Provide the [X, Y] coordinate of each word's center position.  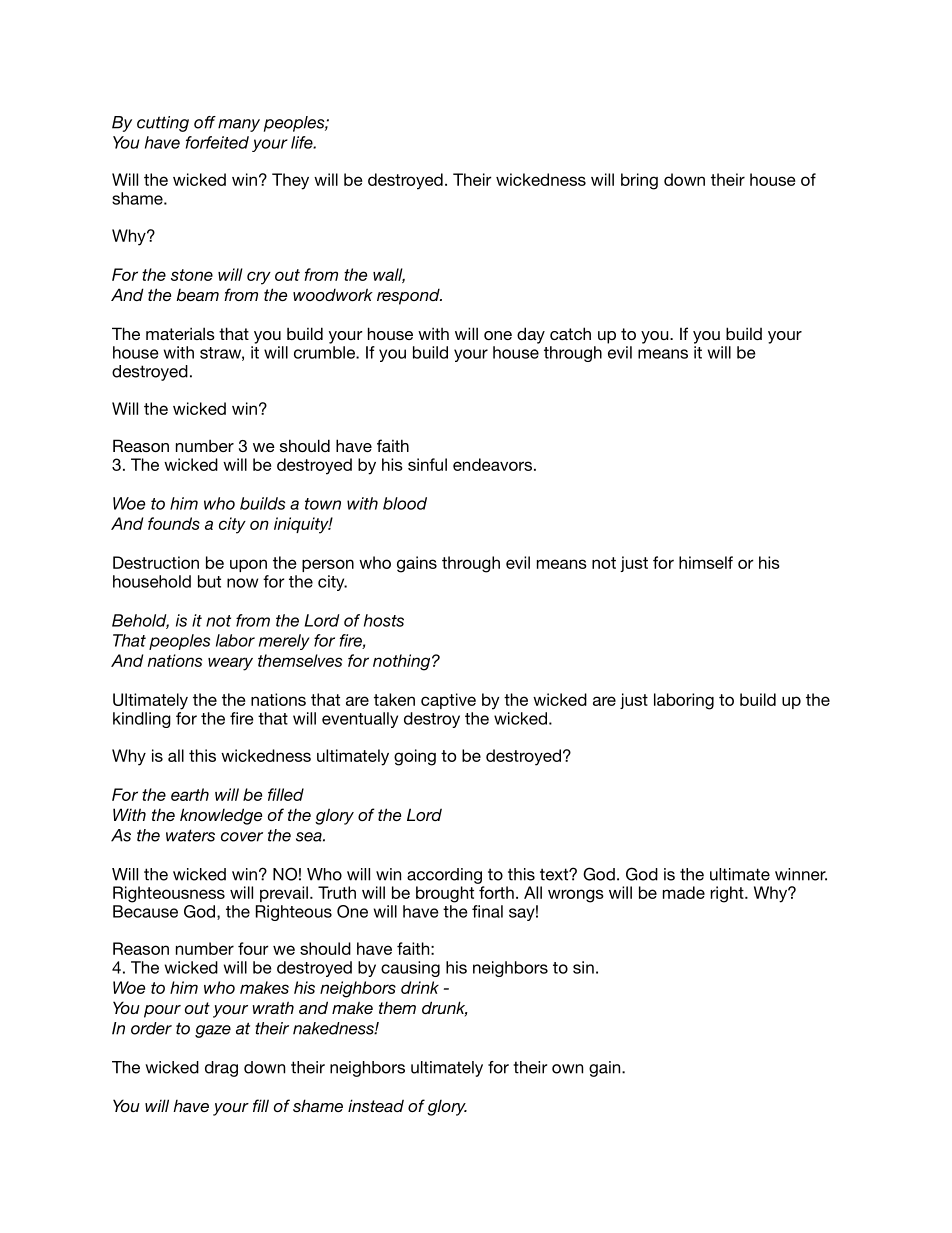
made [684, 892]
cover [242, 837]
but [209, 581]
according [444, 876]
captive [448, 701]
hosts [384, 620]
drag [221, 1069]
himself [706, 562]
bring [639, 181]
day [531, 335]
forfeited [217, 142]
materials [180, 333]
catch [570, 333]
